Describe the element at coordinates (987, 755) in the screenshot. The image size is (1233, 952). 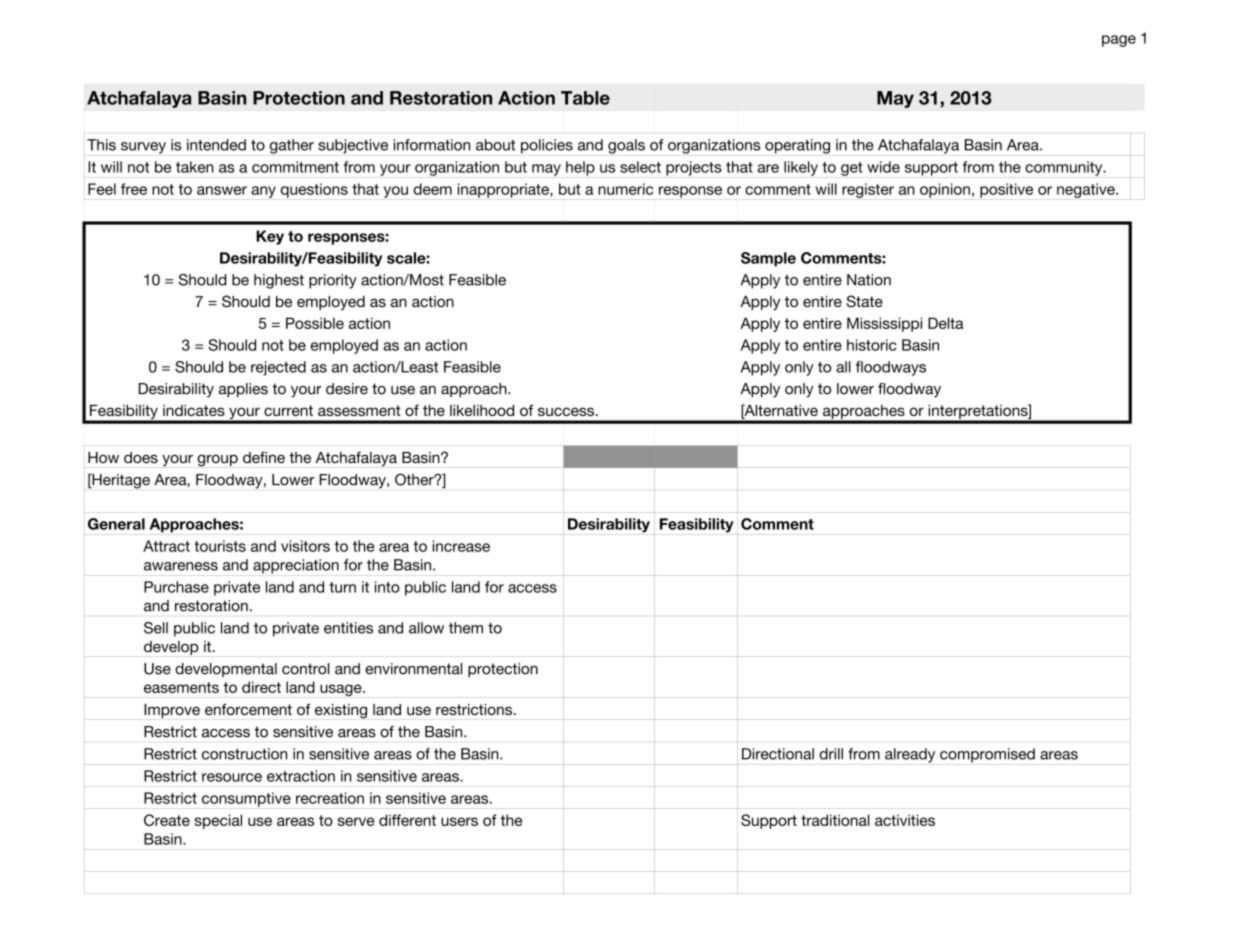
I see `compromised` at that location.
